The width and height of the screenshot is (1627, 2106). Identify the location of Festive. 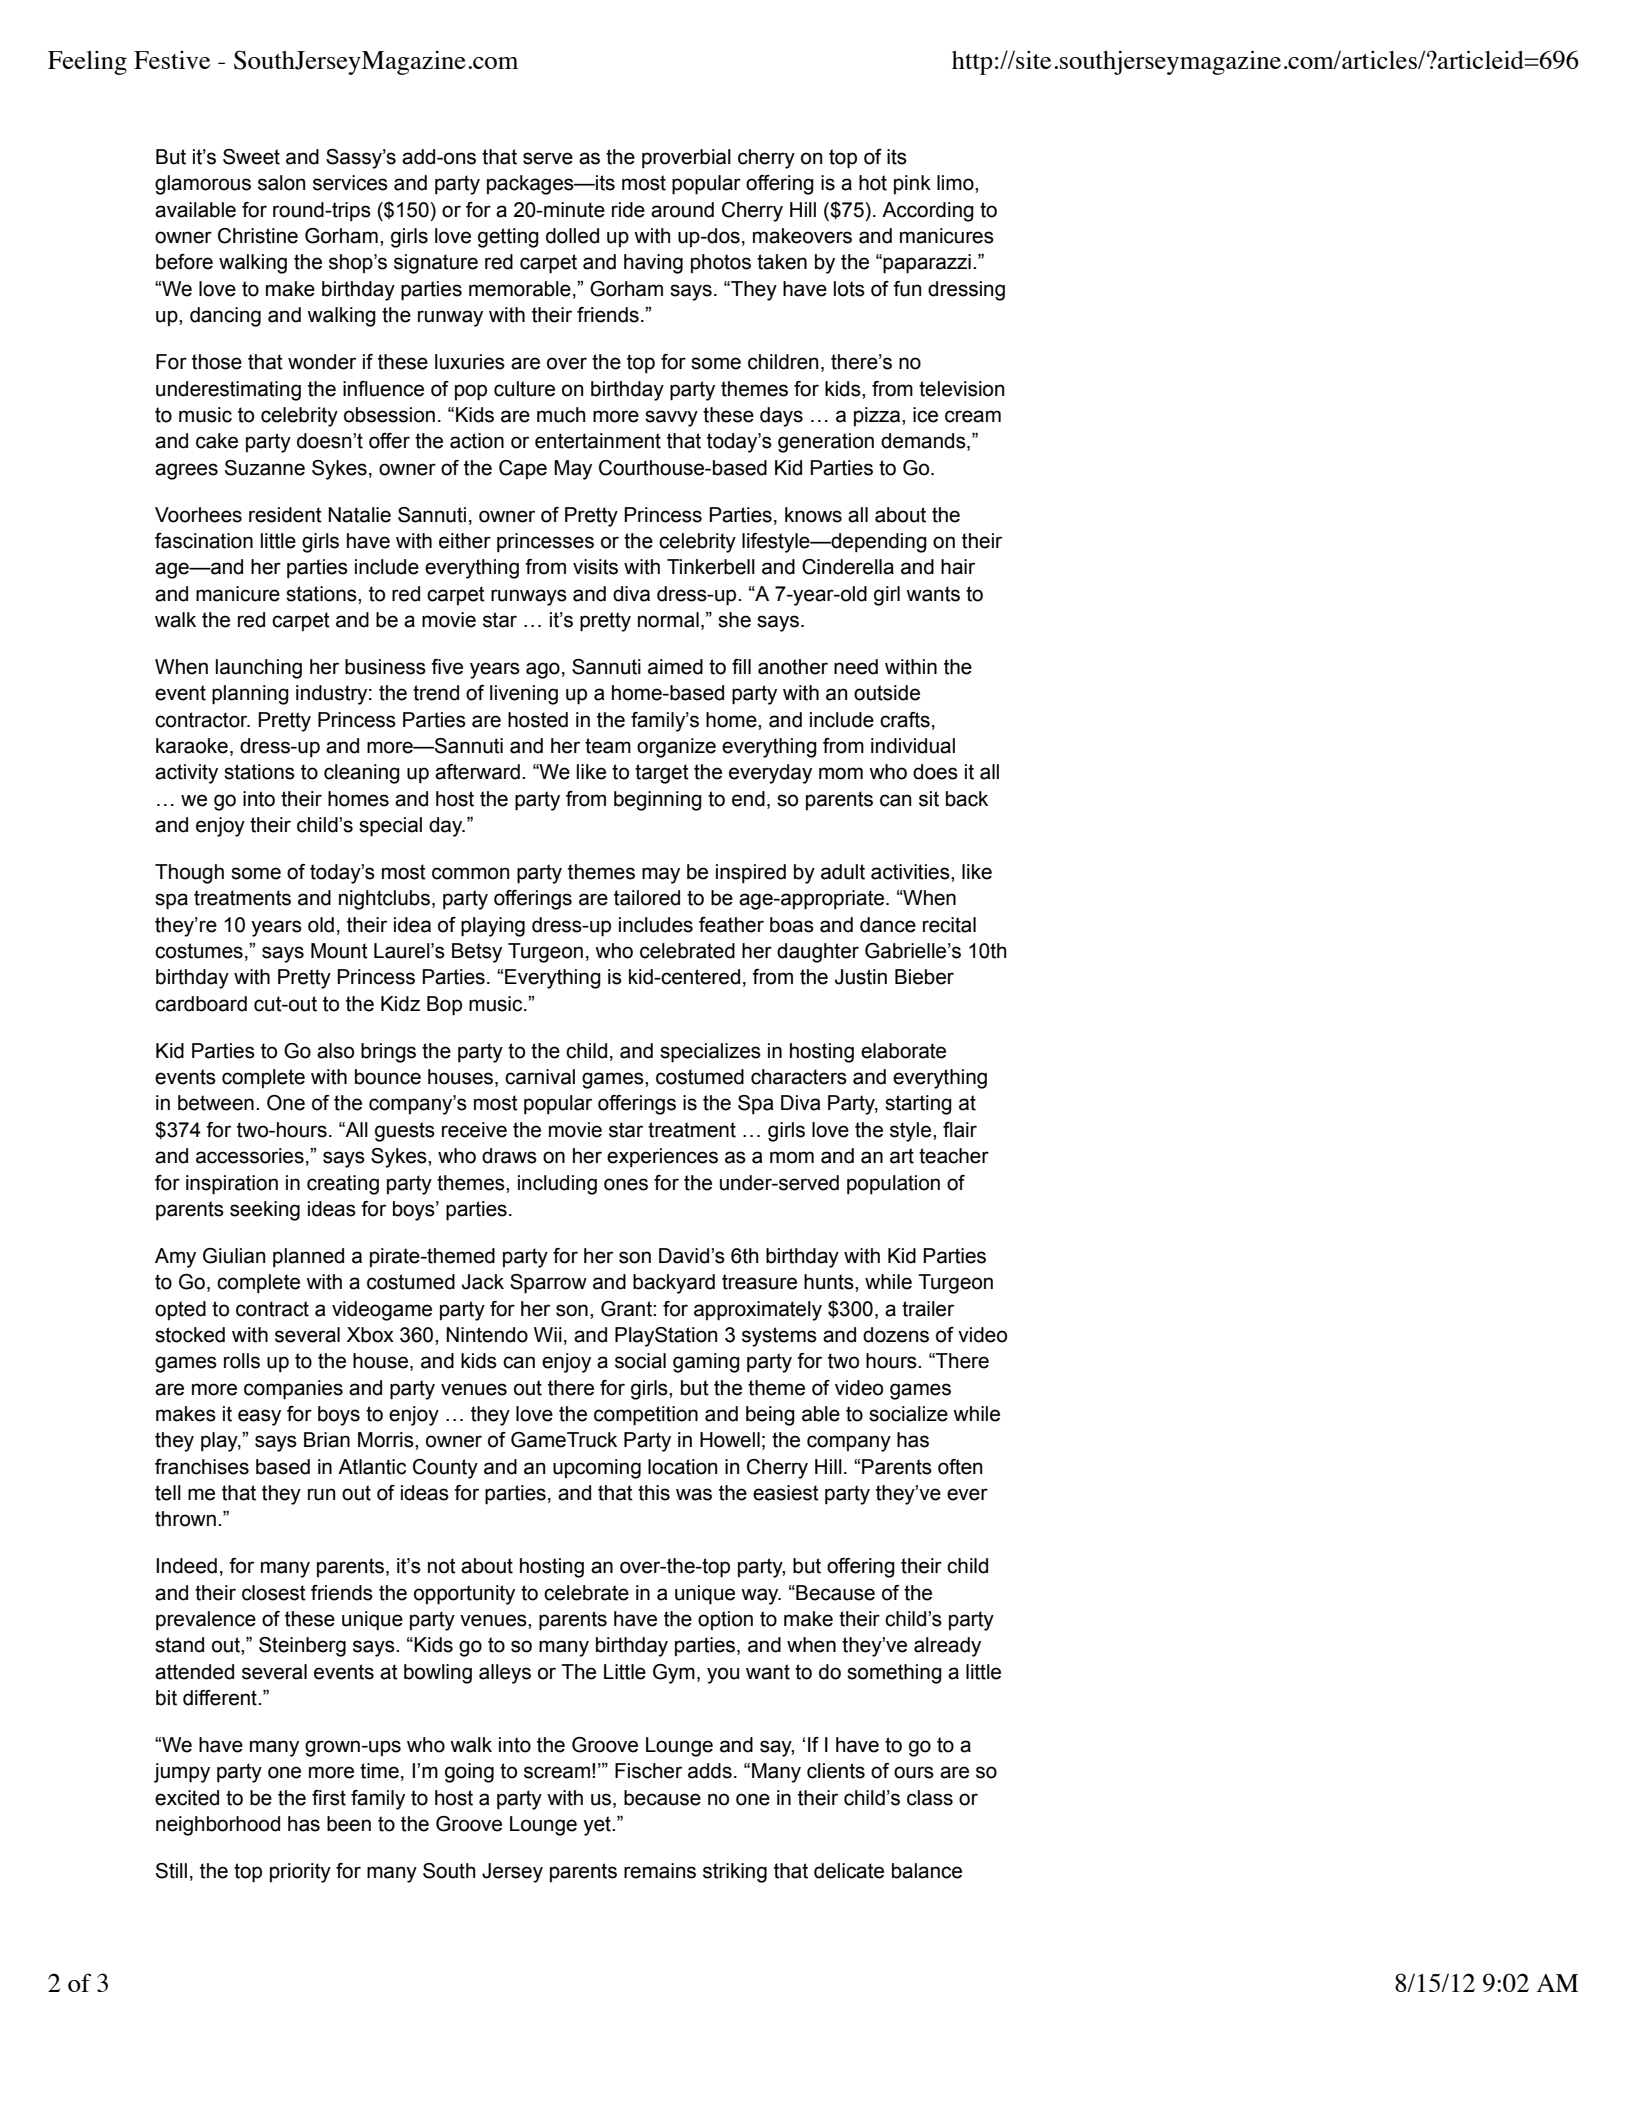
(172, 59).
